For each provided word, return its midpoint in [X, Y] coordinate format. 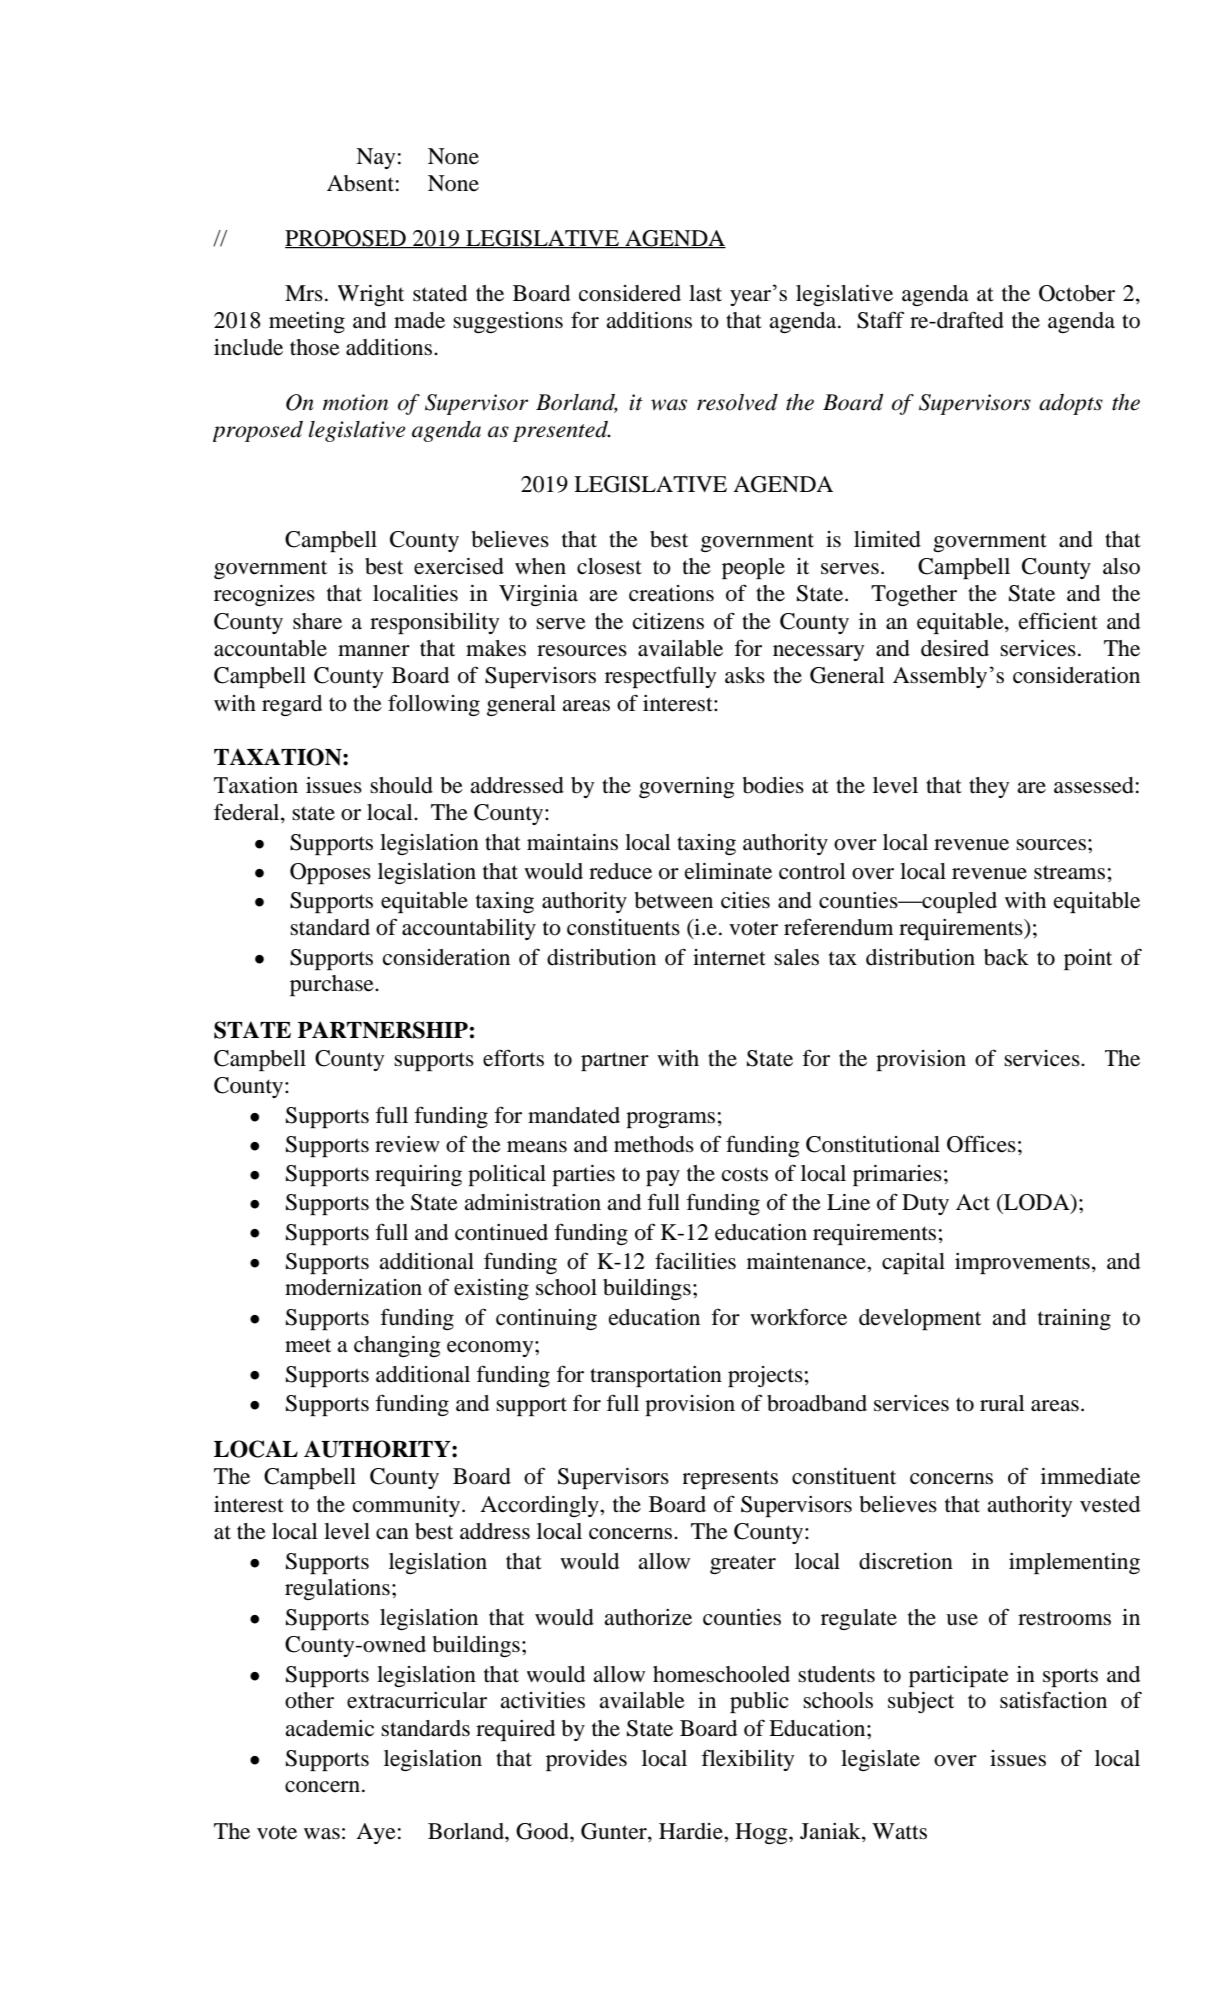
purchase [333, 985]
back [1006, 957]
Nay [375, 158]
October [1077, 293]
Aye [376, 1833]
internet [729, 957]
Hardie [692, 1831]
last [705, 293]
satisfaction [1053, 1700]
